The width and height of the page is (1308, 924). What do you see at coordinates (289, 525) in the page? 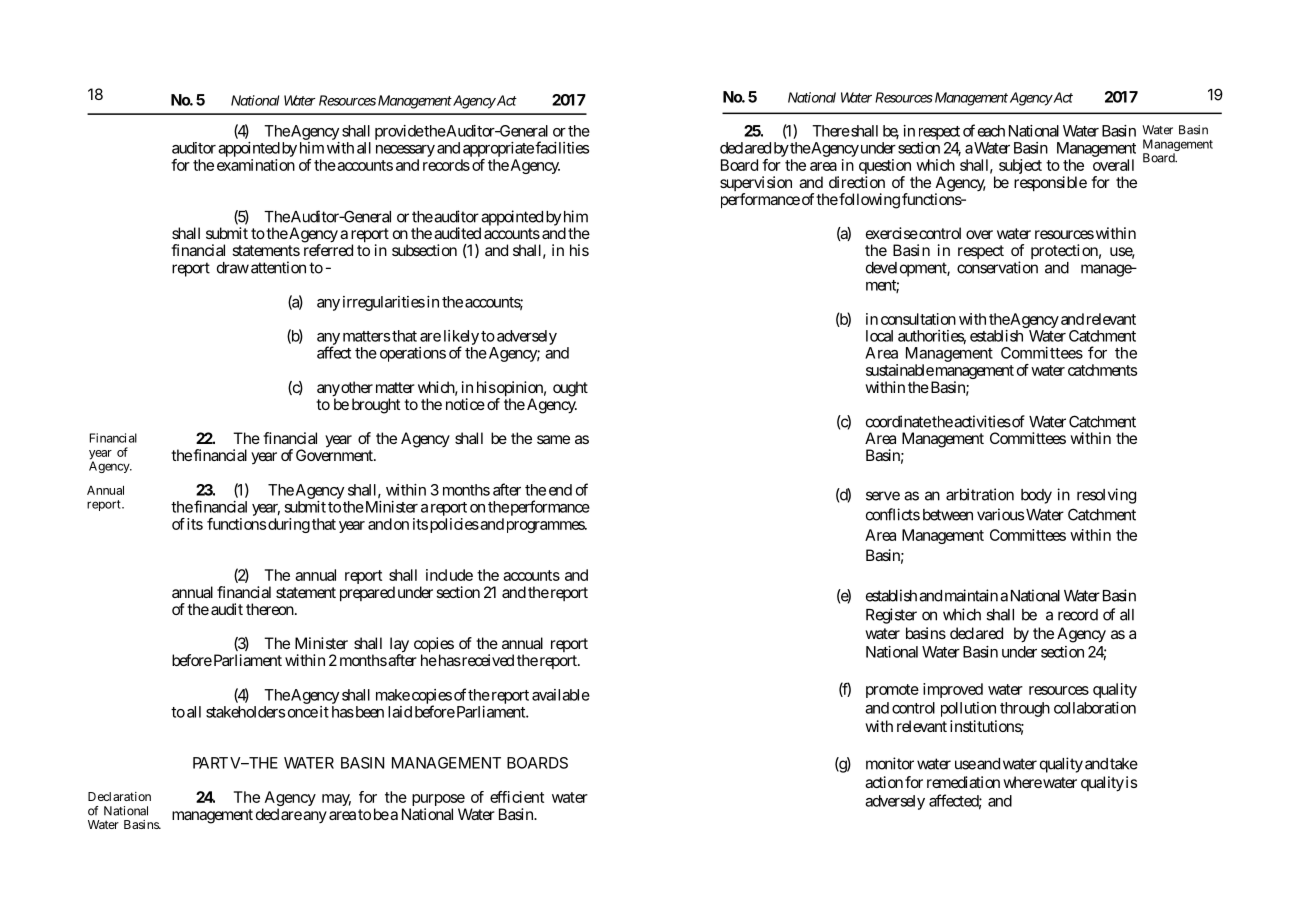
I see `during` at bounding box center [289, 525].
